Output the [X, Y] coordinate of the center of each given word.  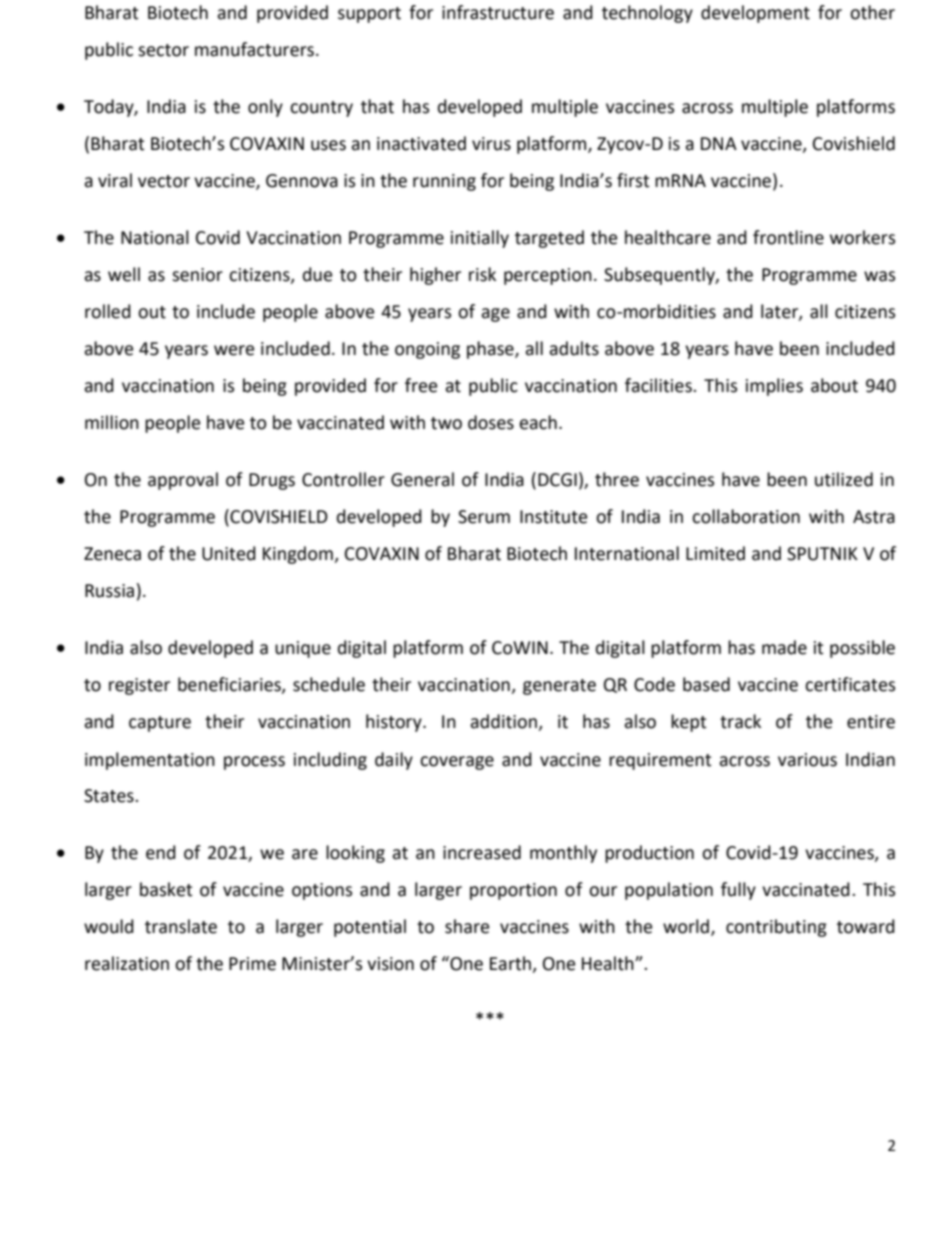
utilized [844, 479]
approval [183, 481]
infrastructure [498, 12]
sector [163, 50]
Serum [484, 517]
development [755, 14]
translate [181, 926]
